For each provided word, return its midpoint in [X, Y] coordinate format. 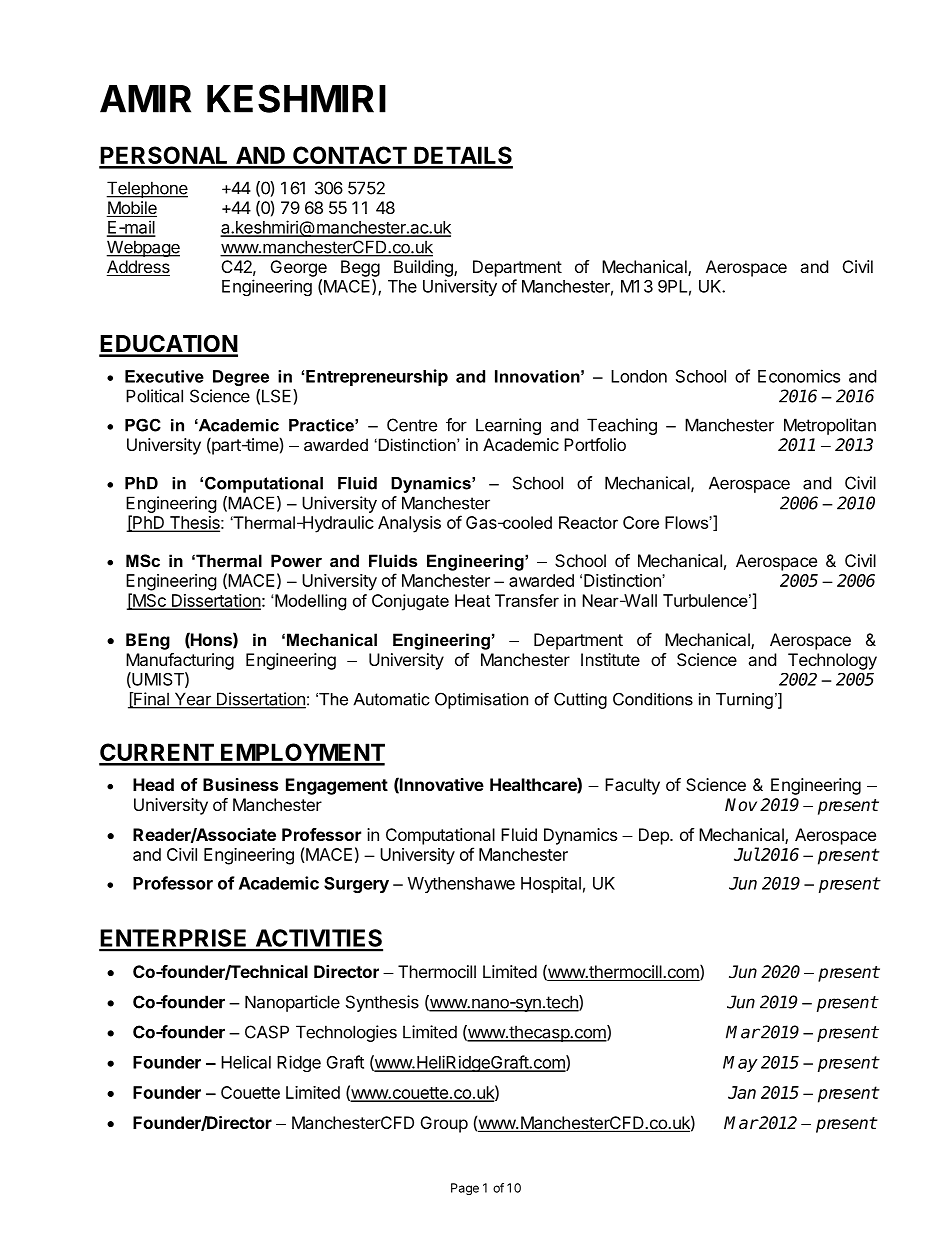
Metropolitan [830, 426]
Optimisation [481, 700]
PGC [143, 425]
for [456, 425]
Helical [246, 1062]
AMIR [145, 99]
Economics [799, 376]
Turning [744, 701]
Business [240, 784]
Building [424, 268]
